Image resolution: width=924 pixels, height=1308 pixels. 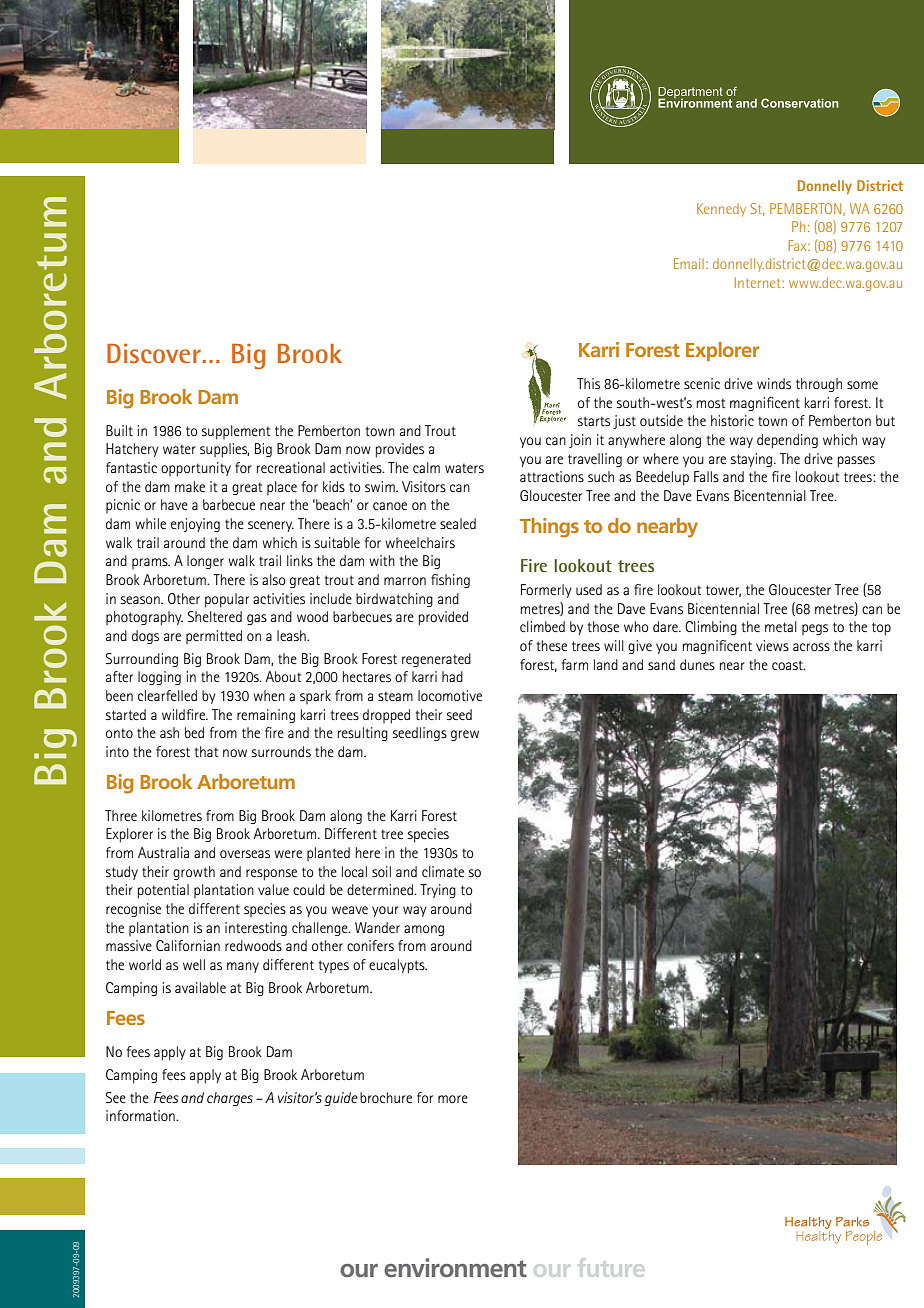 What do you see at coordinates (465, 735) in the screenshot?
I see `grew` at bounding box center [465, 735].
